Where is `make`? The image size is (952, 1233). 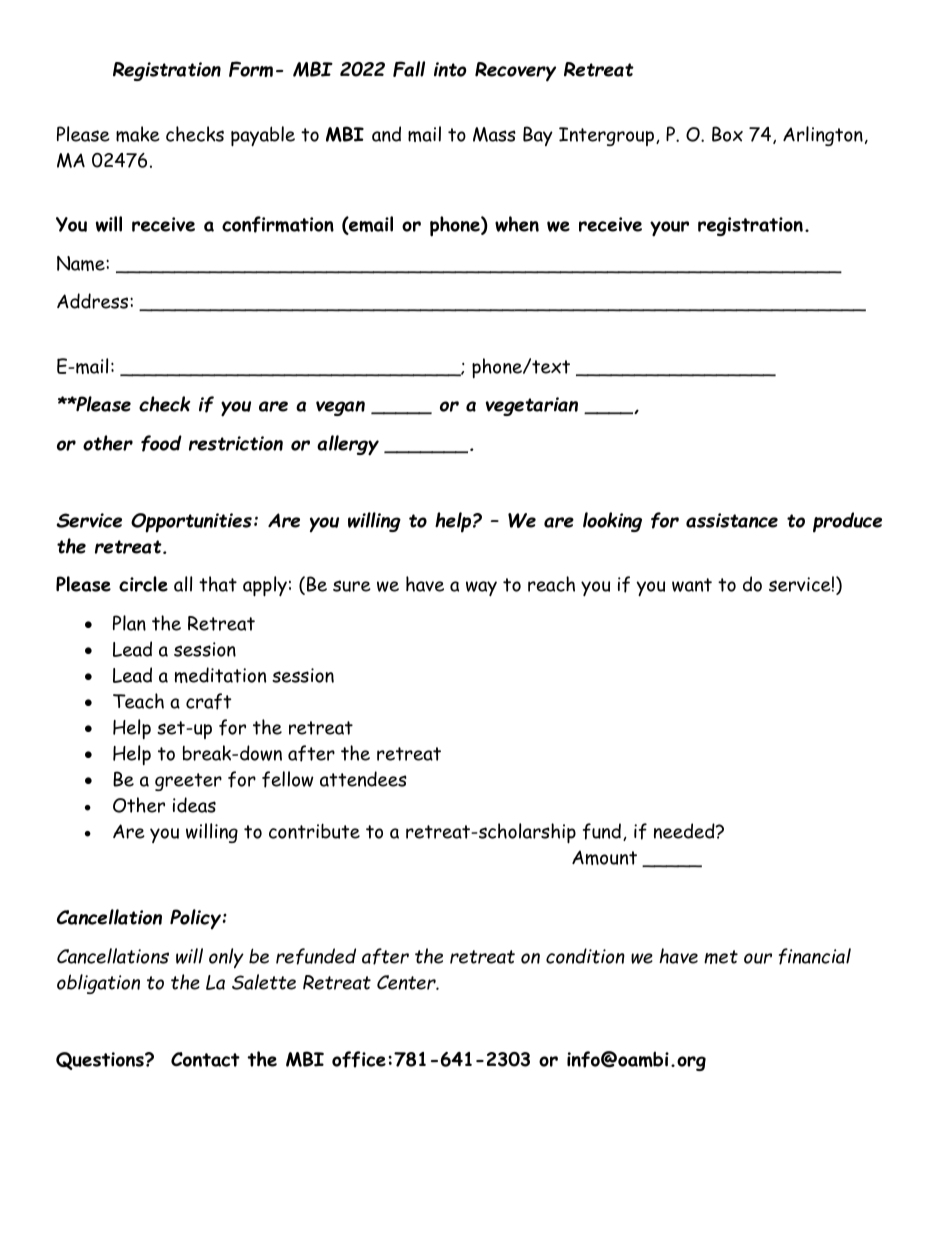
make is located at coordinates (138, 134).
